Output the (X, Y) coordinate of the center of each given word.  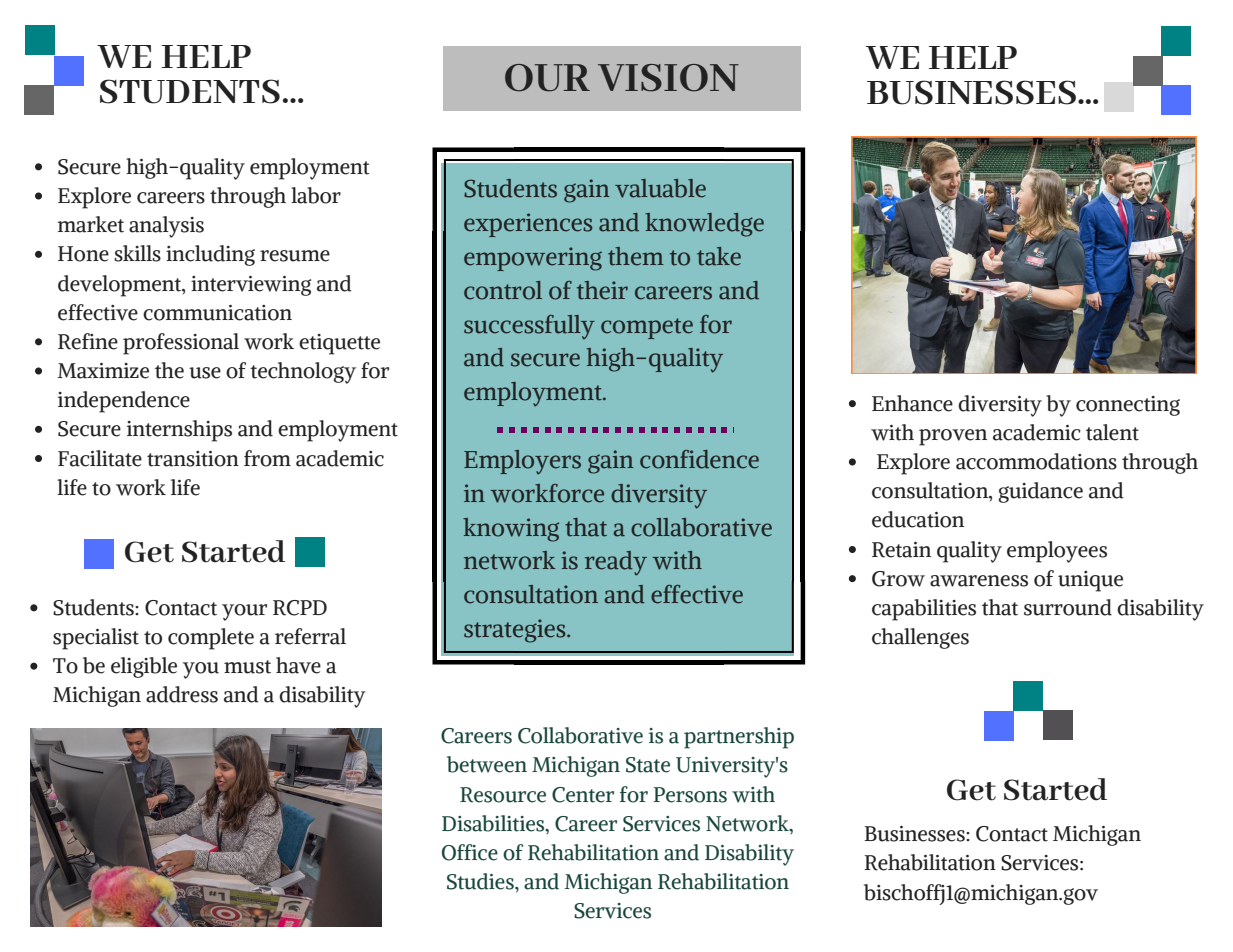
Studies (481, 881)
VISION (668, 78)
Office (470, 852)
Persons (690, 795)
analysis (166, 227)
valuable (660, 188)
